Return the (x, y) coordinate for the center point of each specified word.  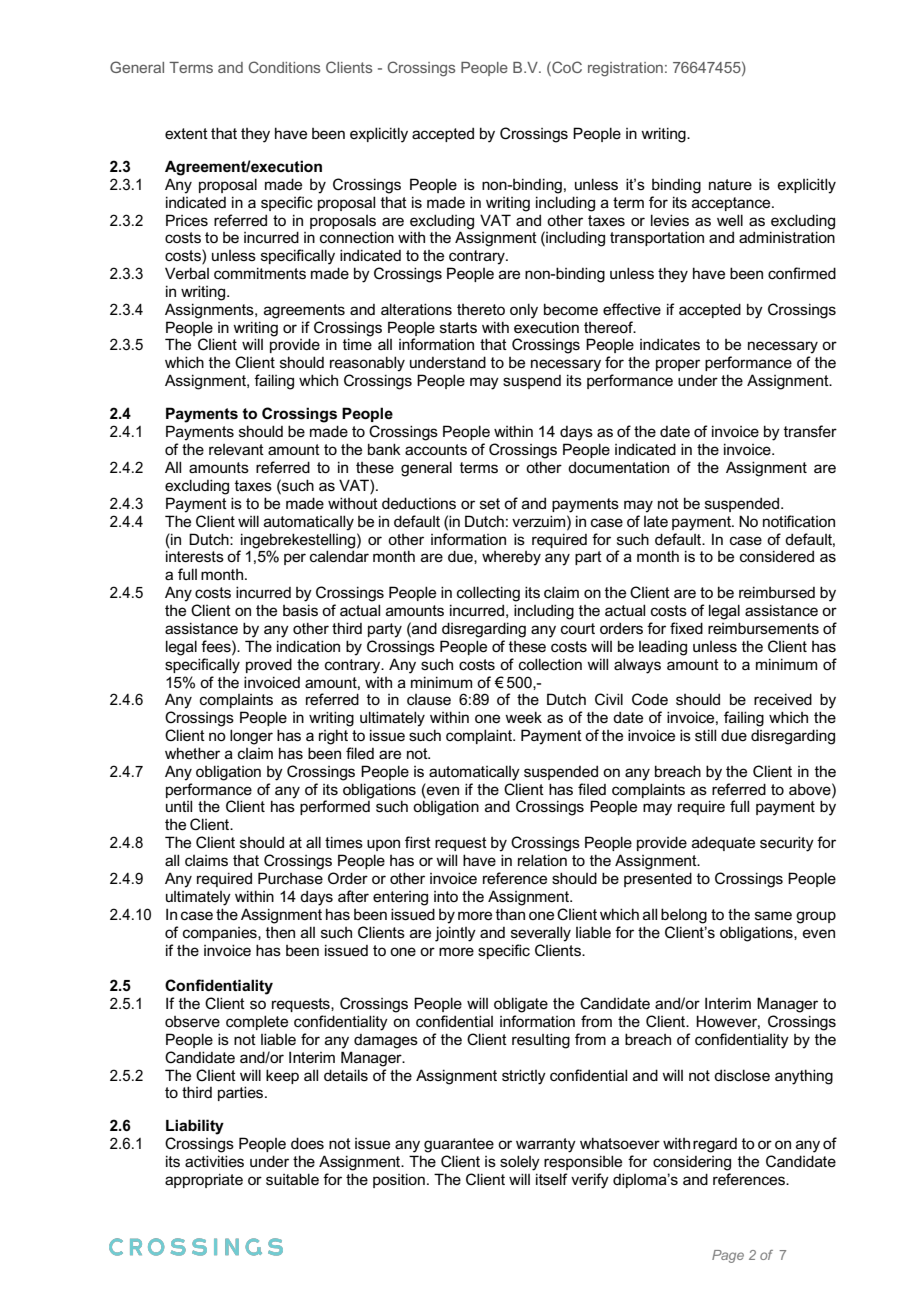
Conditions (284, 67)
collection (550, 664)
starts (458, 327)
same (773, 915)
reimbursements (763, 628)
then (280, 932)
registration (625, 69)
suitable (292, 1179)
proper (678, 365)
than (510, 914)
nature (730, 184)
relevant (236, 449)
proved (269, 665)
